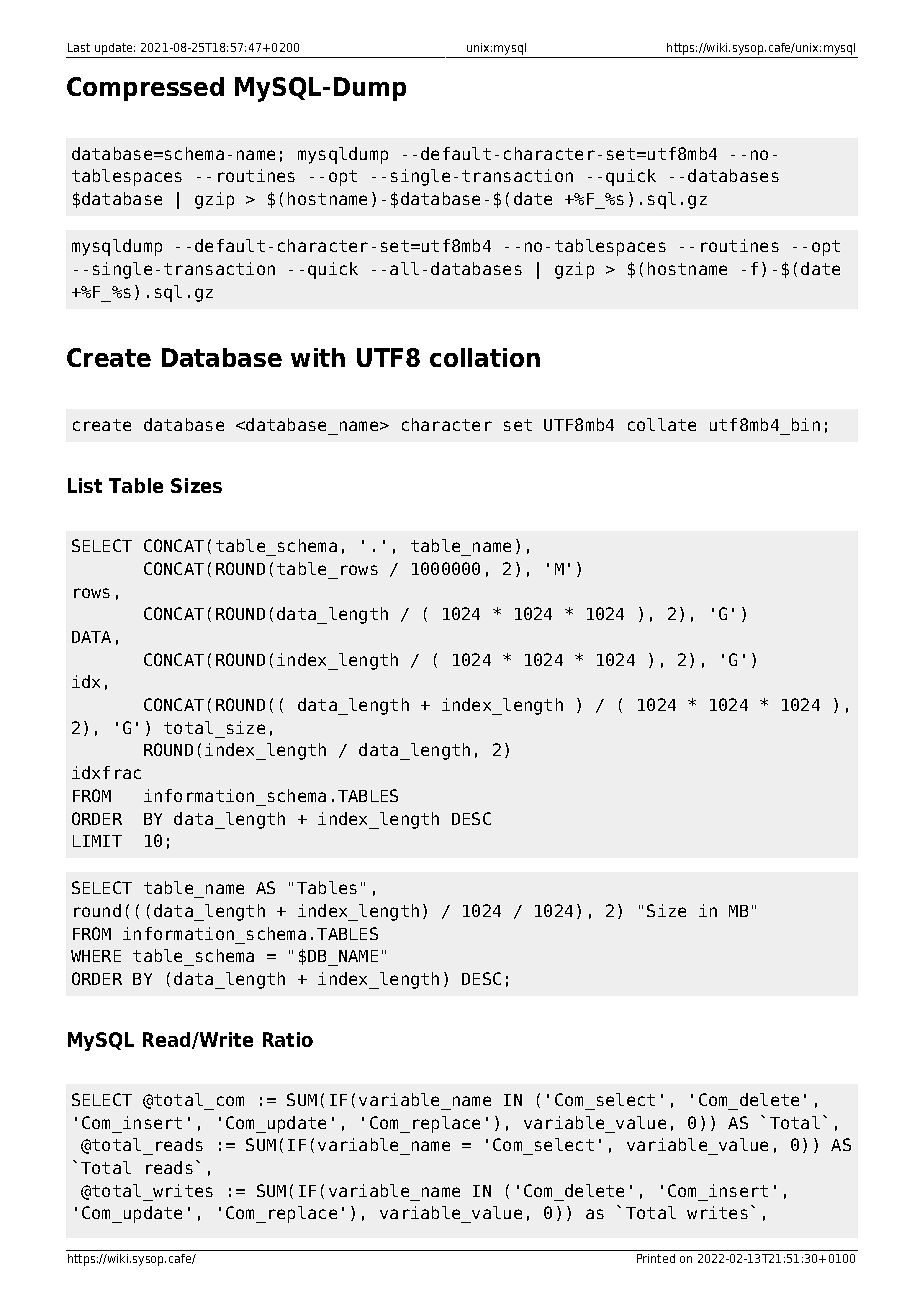  Describe the element at coordinates (662, 424) in the page. I see `collate` at that location.
